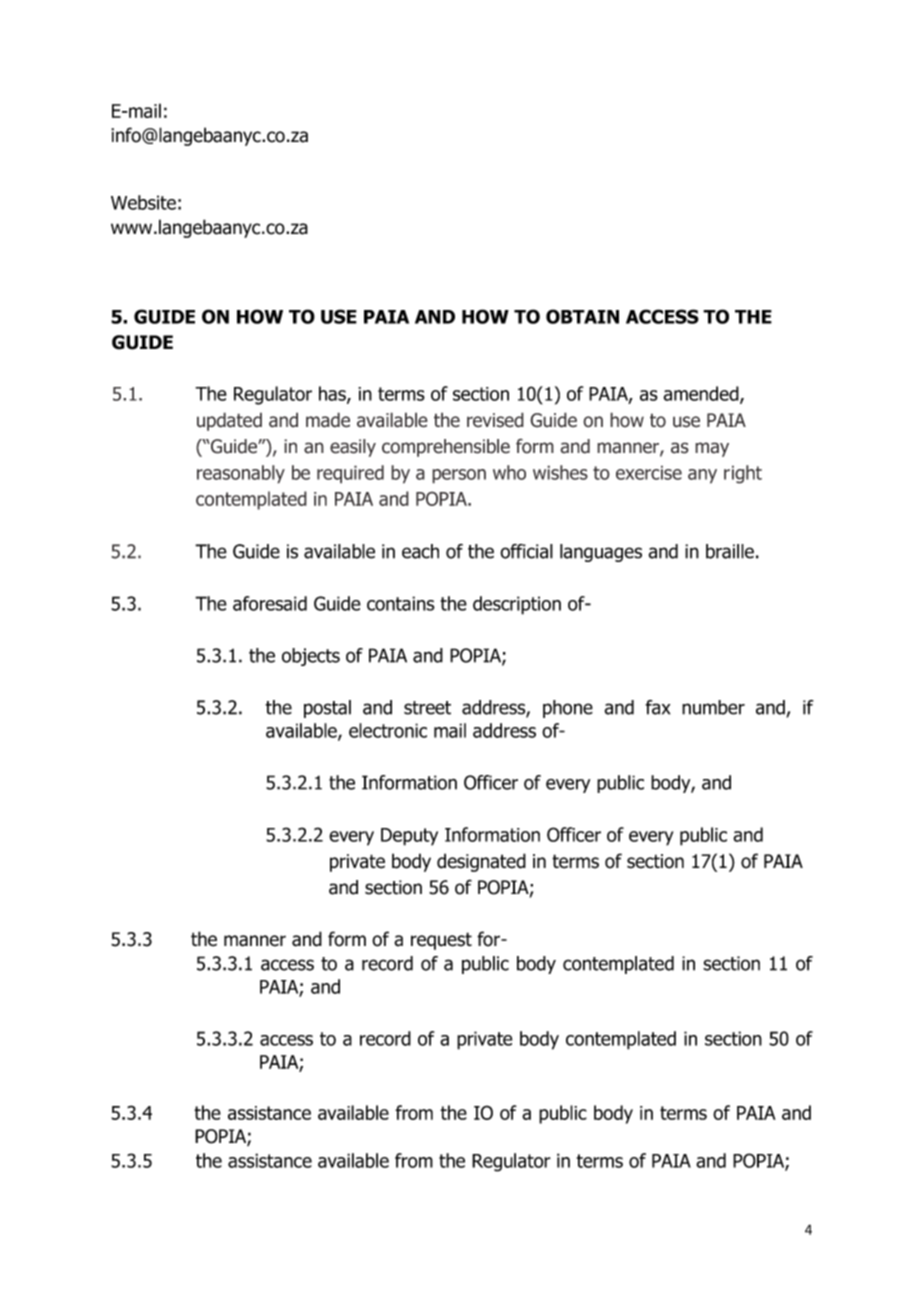  What do you see at coordinates (582, 316) in the page?
I see `OBTAIN` at bounding box center [582, 316].
